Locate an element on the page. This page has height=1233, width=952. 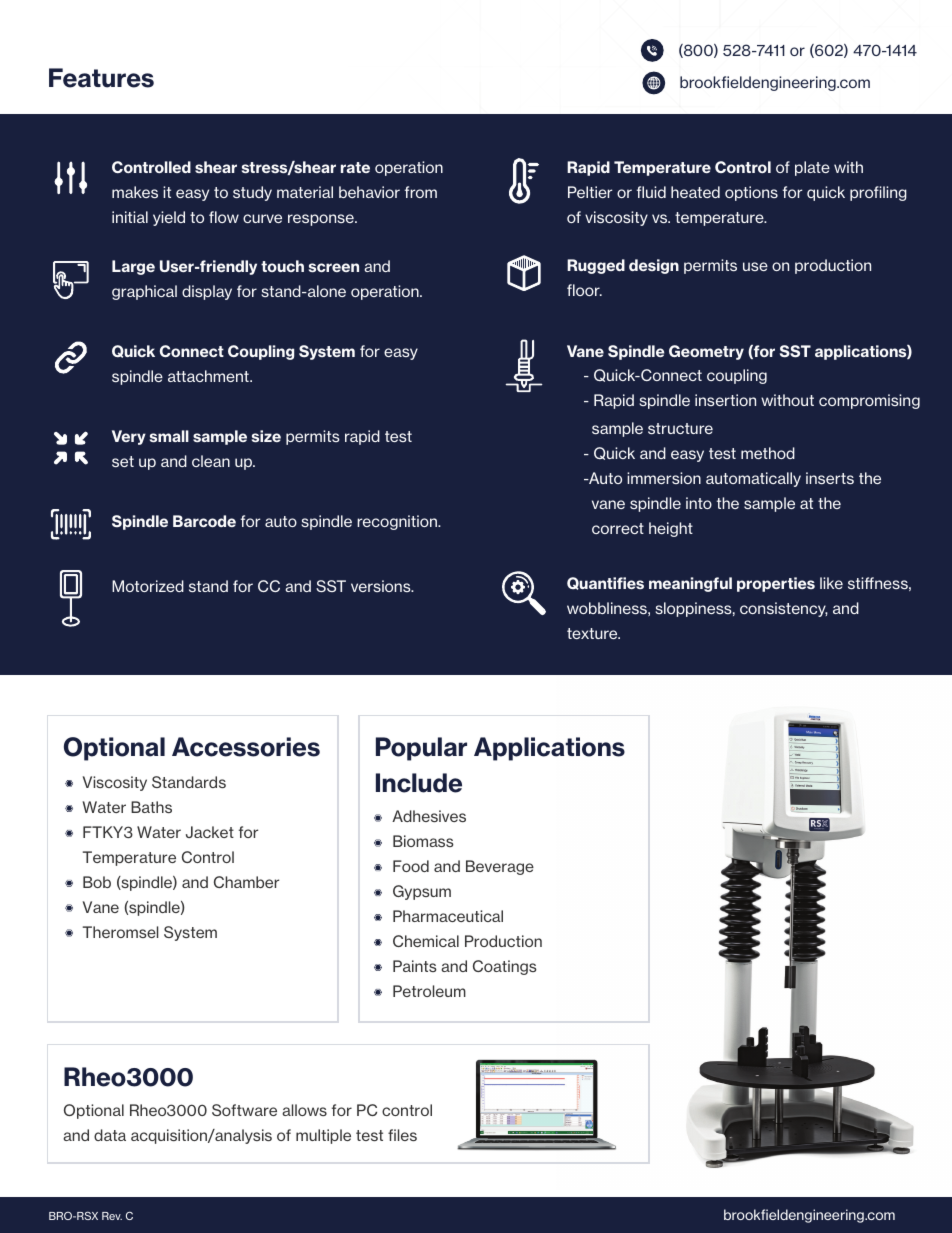
plate is located at coordinates (812, 168).
